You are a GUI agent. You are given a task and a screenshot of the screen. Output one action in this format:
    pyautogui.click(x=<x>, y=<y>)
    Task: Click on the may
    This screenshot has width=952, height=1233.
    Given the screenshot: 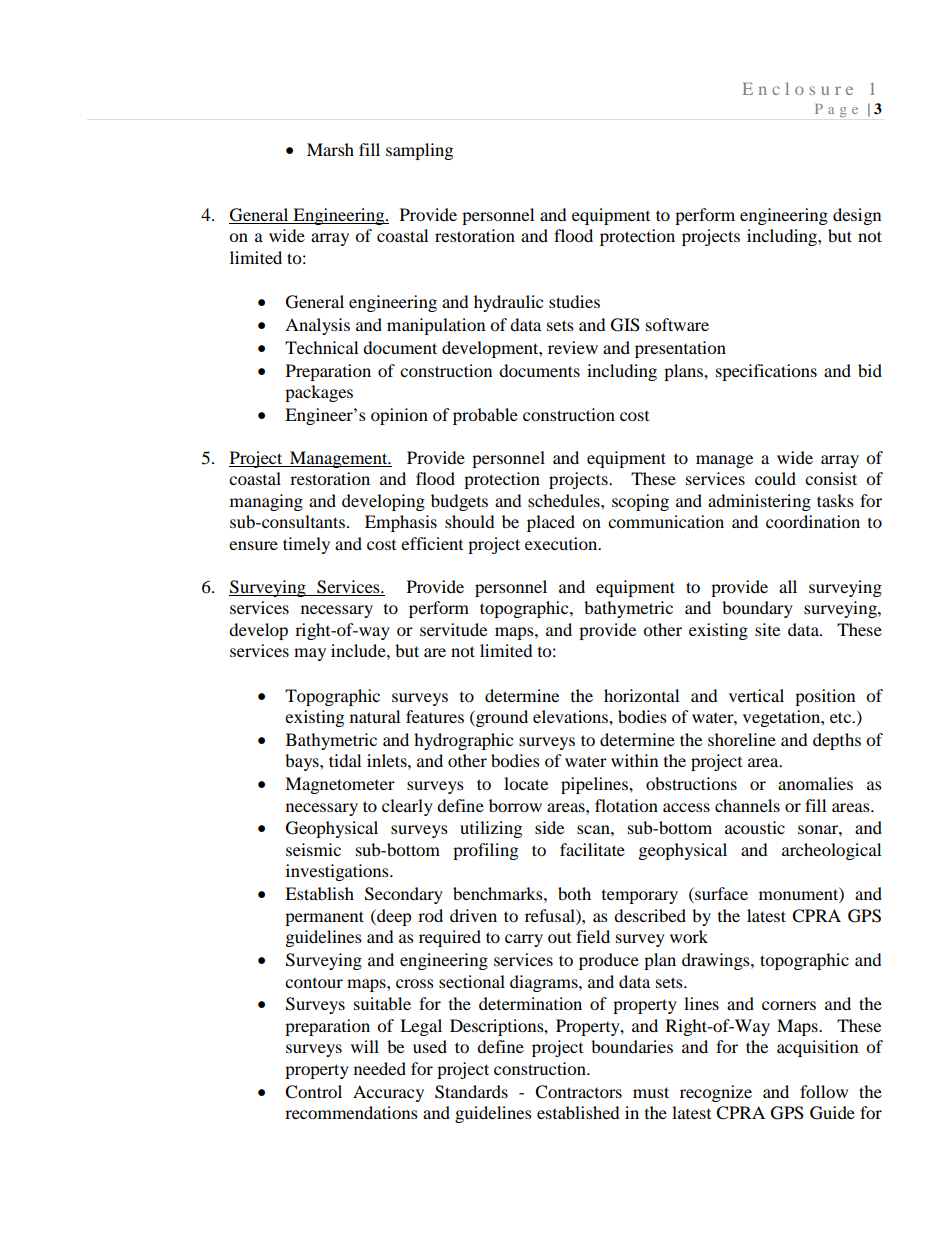 What is the action you would take?
    pyautogui.click(x=310, y=654)
